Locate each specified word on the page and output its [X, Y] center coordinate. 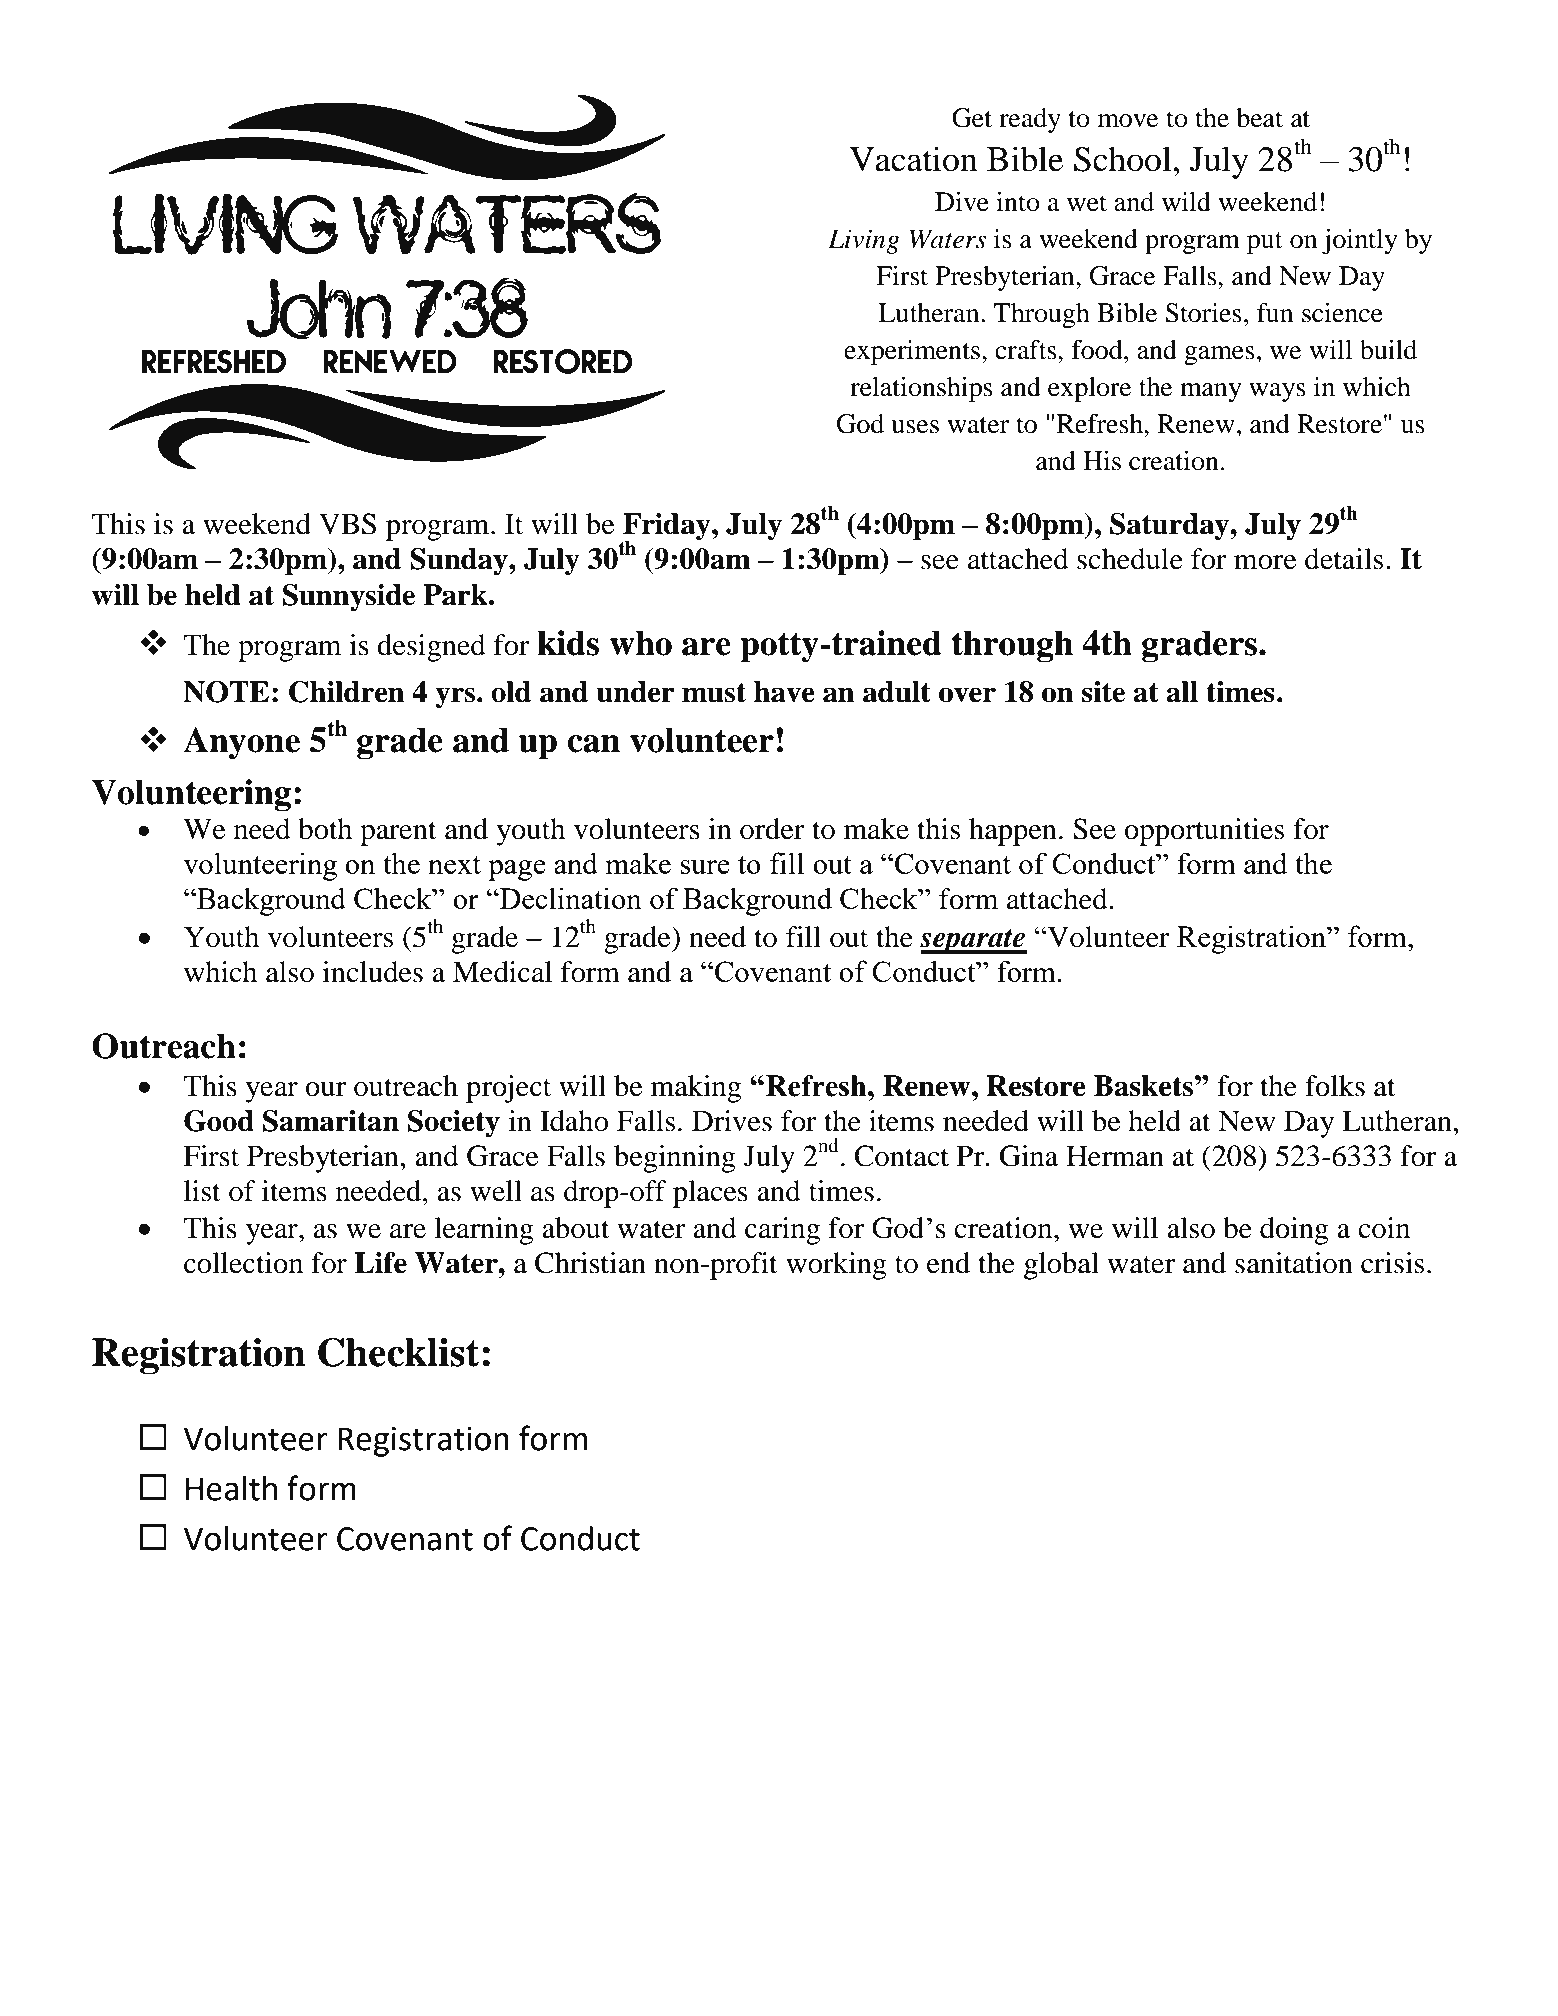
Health [231, 1488]
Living [864, 241]
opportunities [1204, 832]
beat [1259, 118]
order [772, 829]
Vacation [913, 159]
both [325, 829]
